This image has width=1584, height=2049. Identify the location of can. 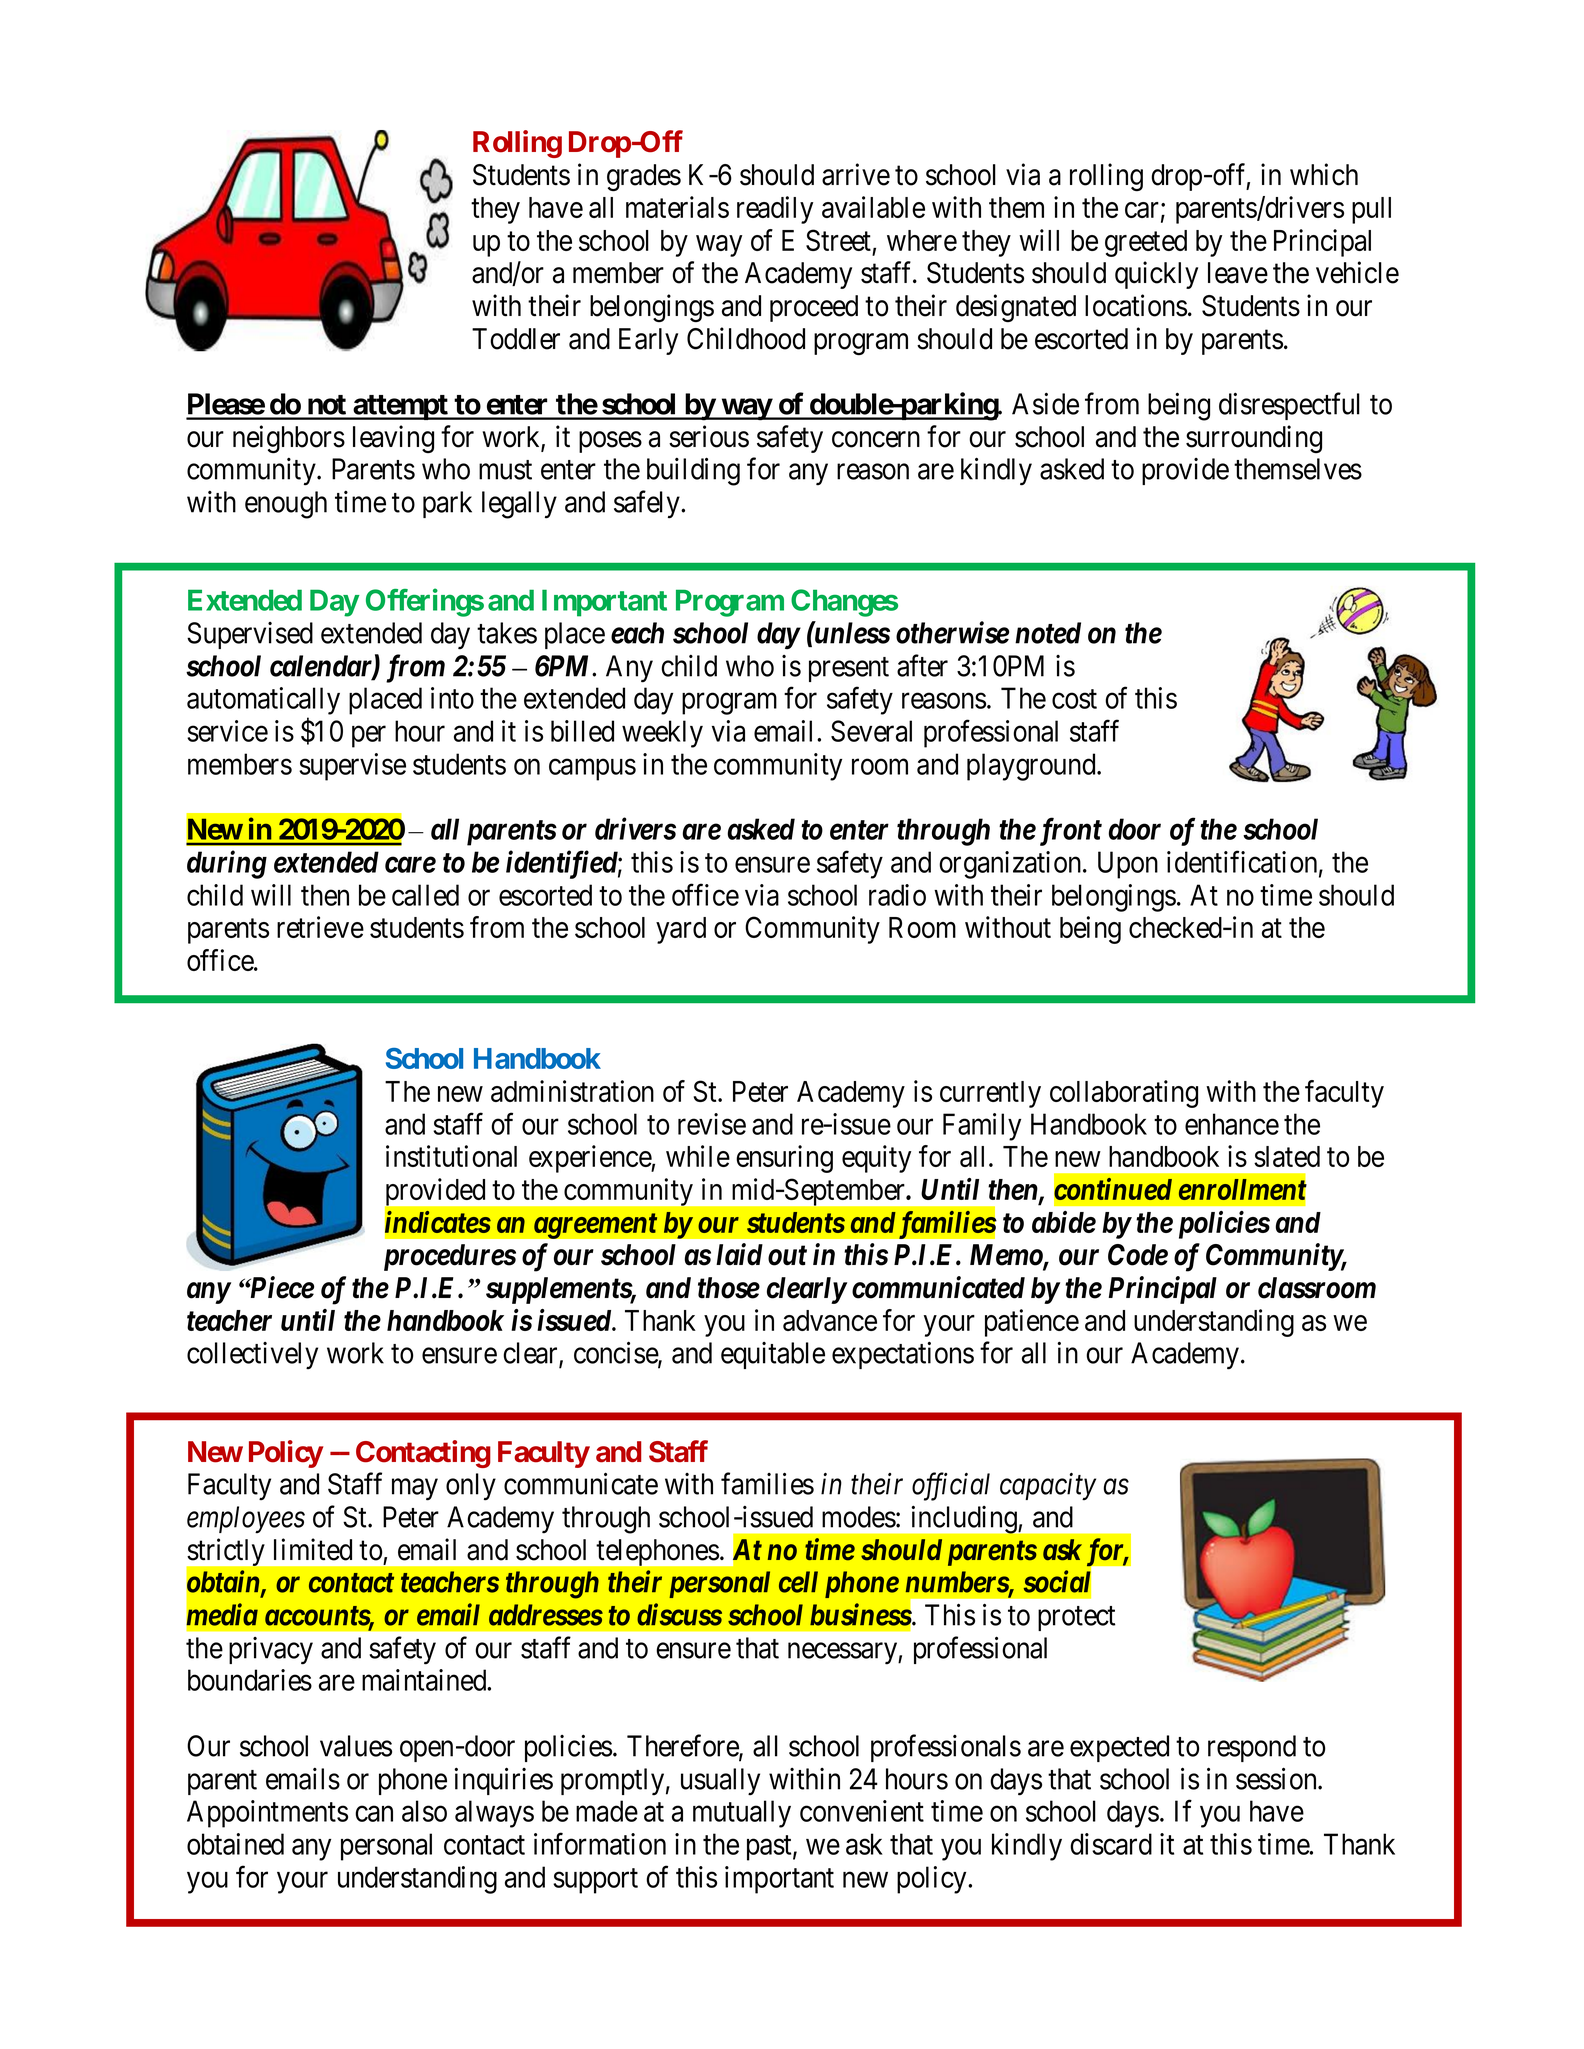
(374, 1814).
